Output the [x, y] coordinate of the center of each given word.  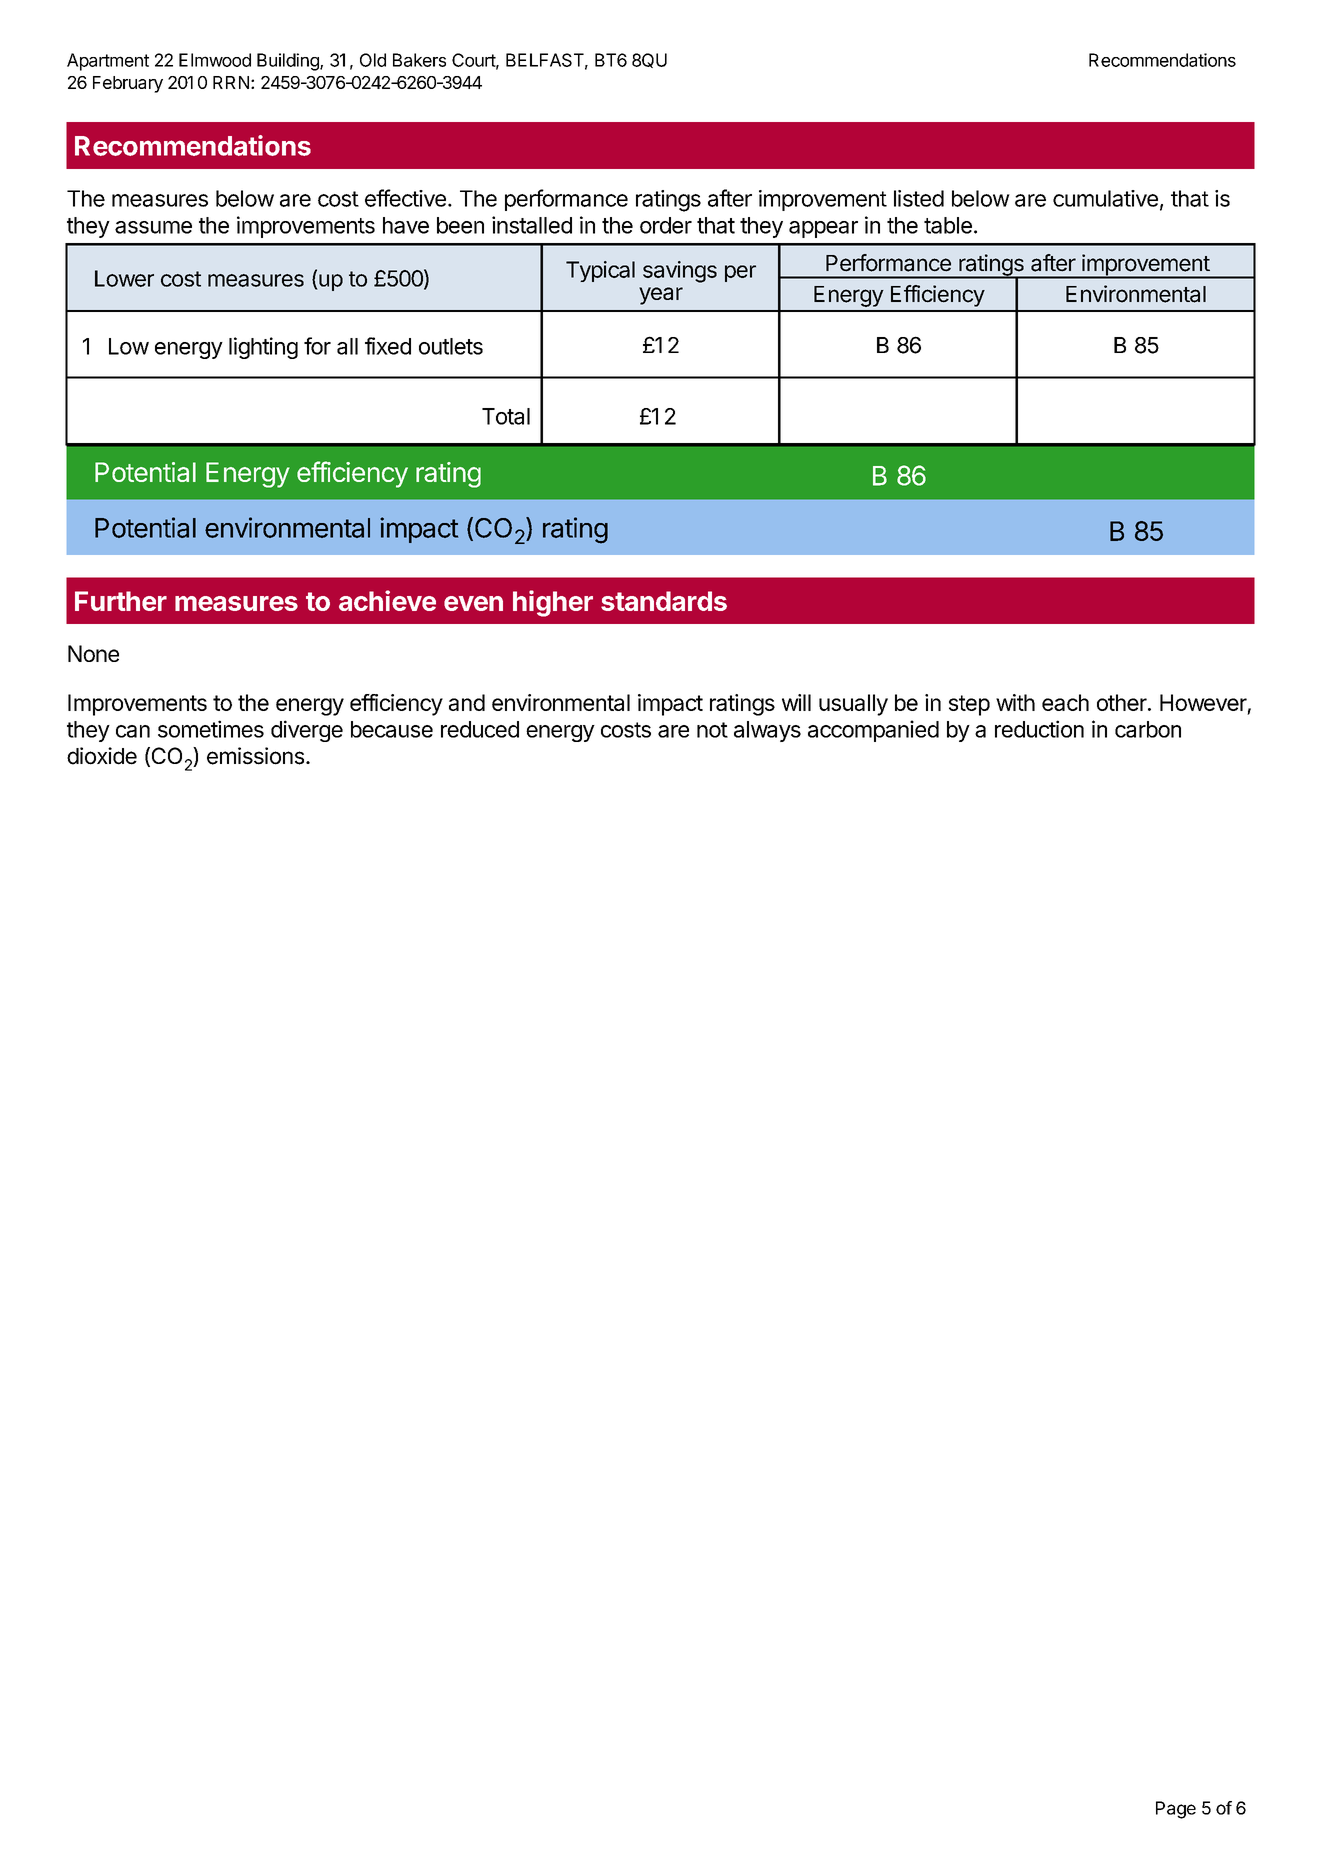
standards [664, 601]
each [1065, 702]
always [767, 731]
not [712, 730]
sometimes [211, 729]
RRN [231, 82]
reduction [1039, 729]
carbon [1148, 729]
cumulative [1105, 198]
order [666, 225]
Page [1176, 1810]
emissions [255, 756]
